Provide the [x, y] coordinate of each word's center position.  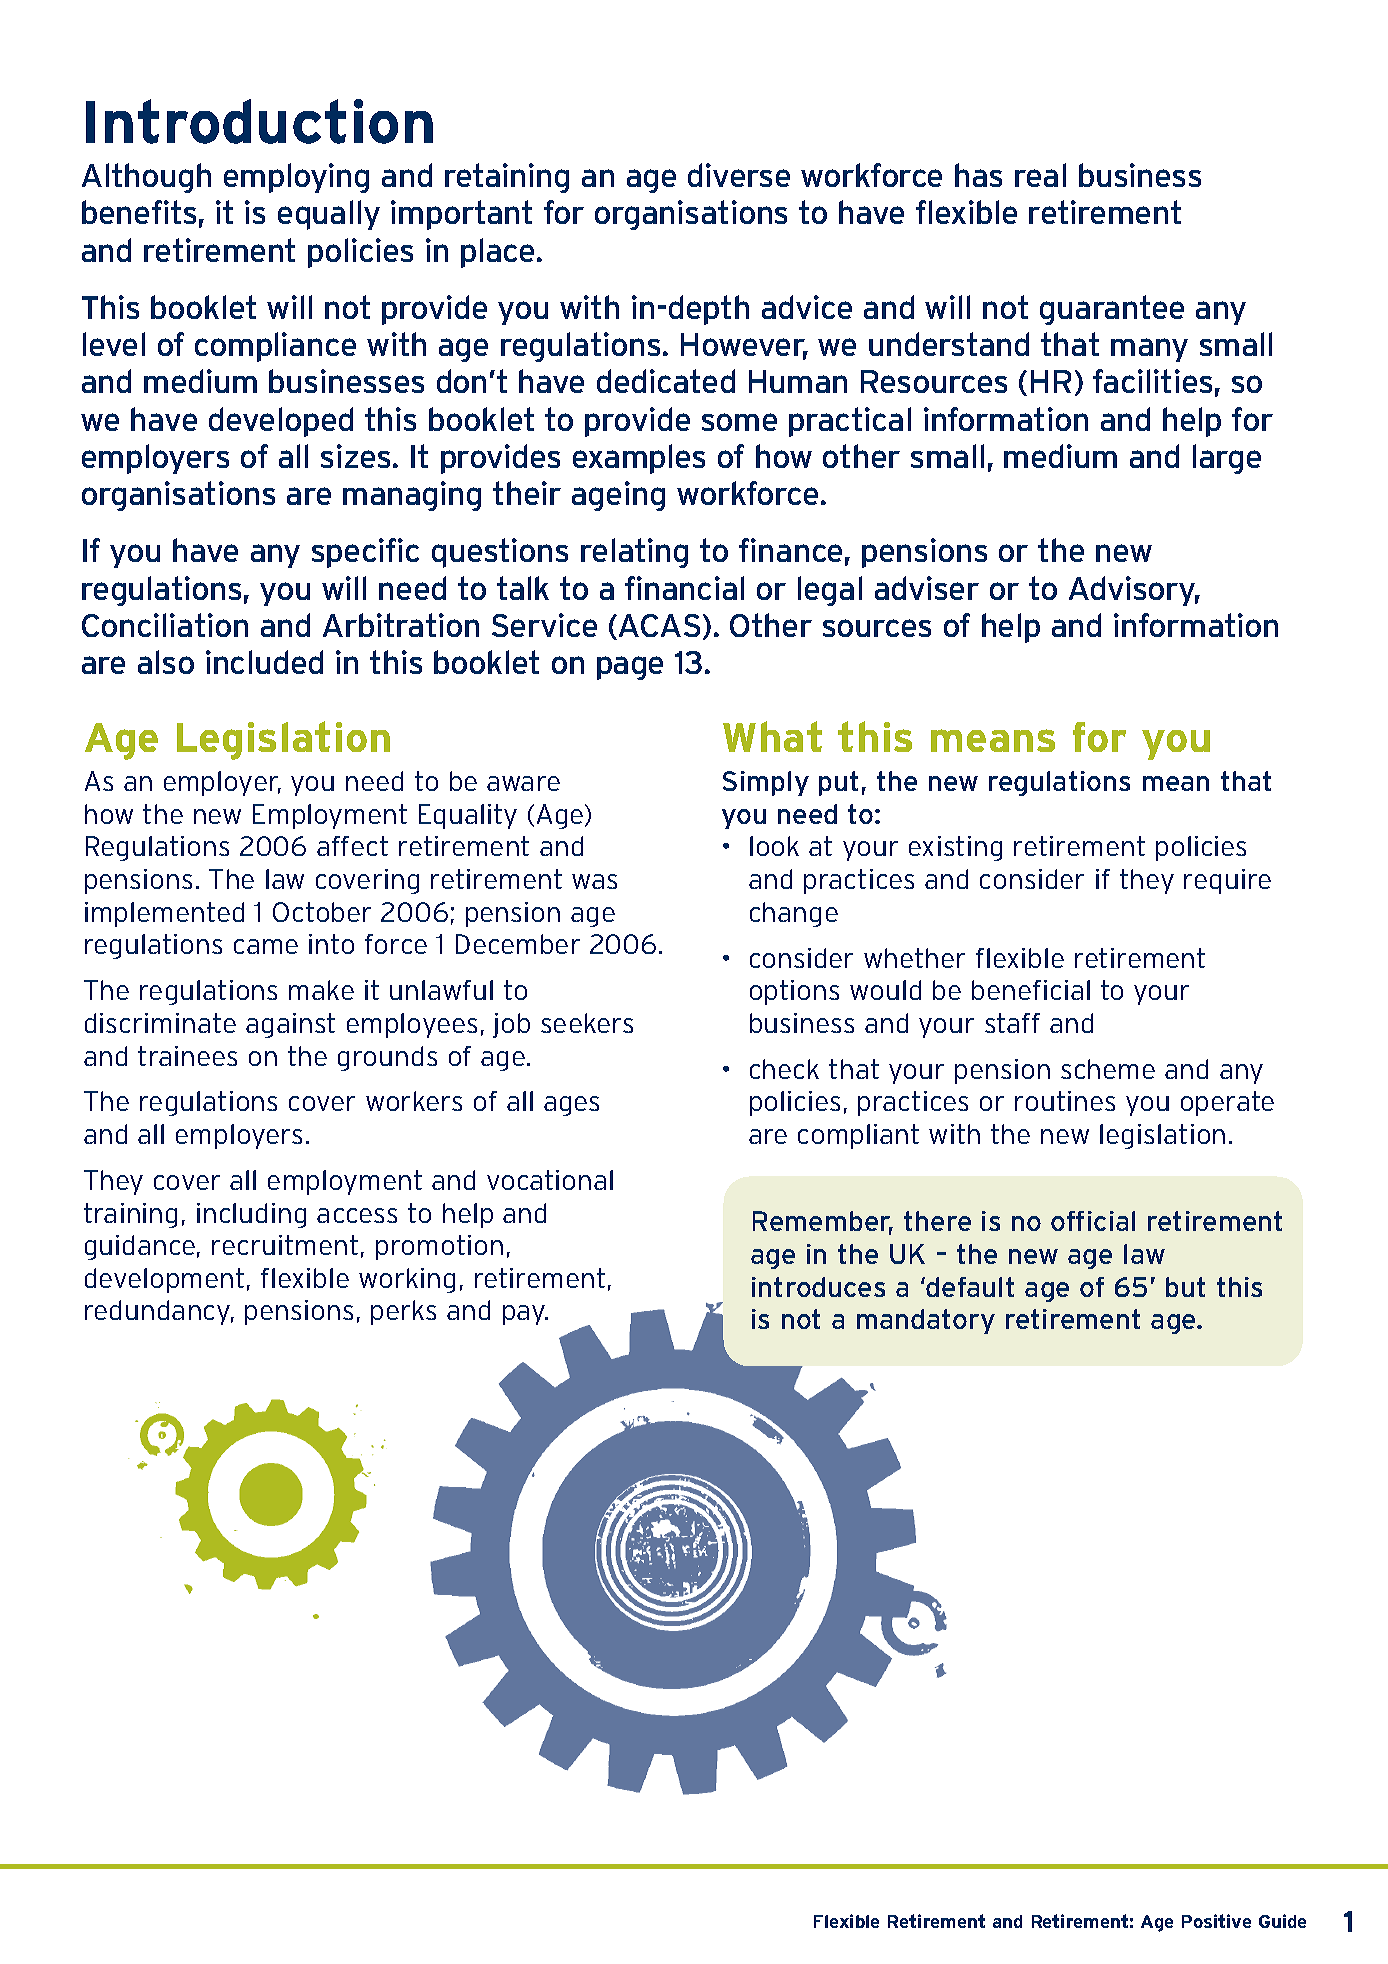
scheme [1108, 1069]
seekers [587, 1023]
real [1040, 175]
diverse [739, 175]
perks [403, 1312]
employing [296, 178]
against [290, 1025]
